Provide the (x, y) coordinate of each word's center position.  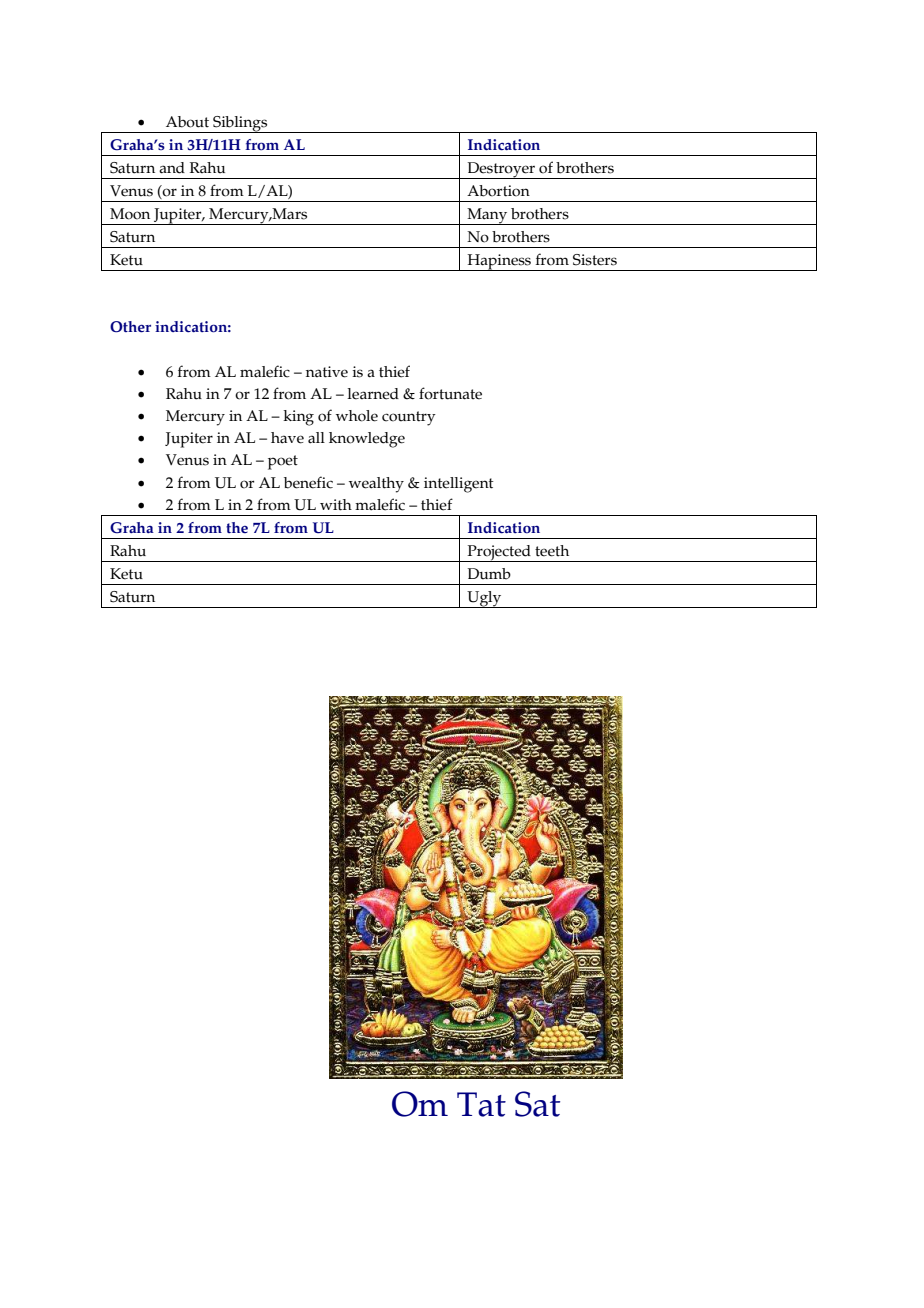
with (336, 505)
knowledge (367, 440)
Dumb (489, 574)
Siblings (240, 124)
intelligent (459, 485)
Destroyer (501, 170)
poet (283, 462)
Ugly (484, 599)
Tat (481, 1104)
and (172, 168)
